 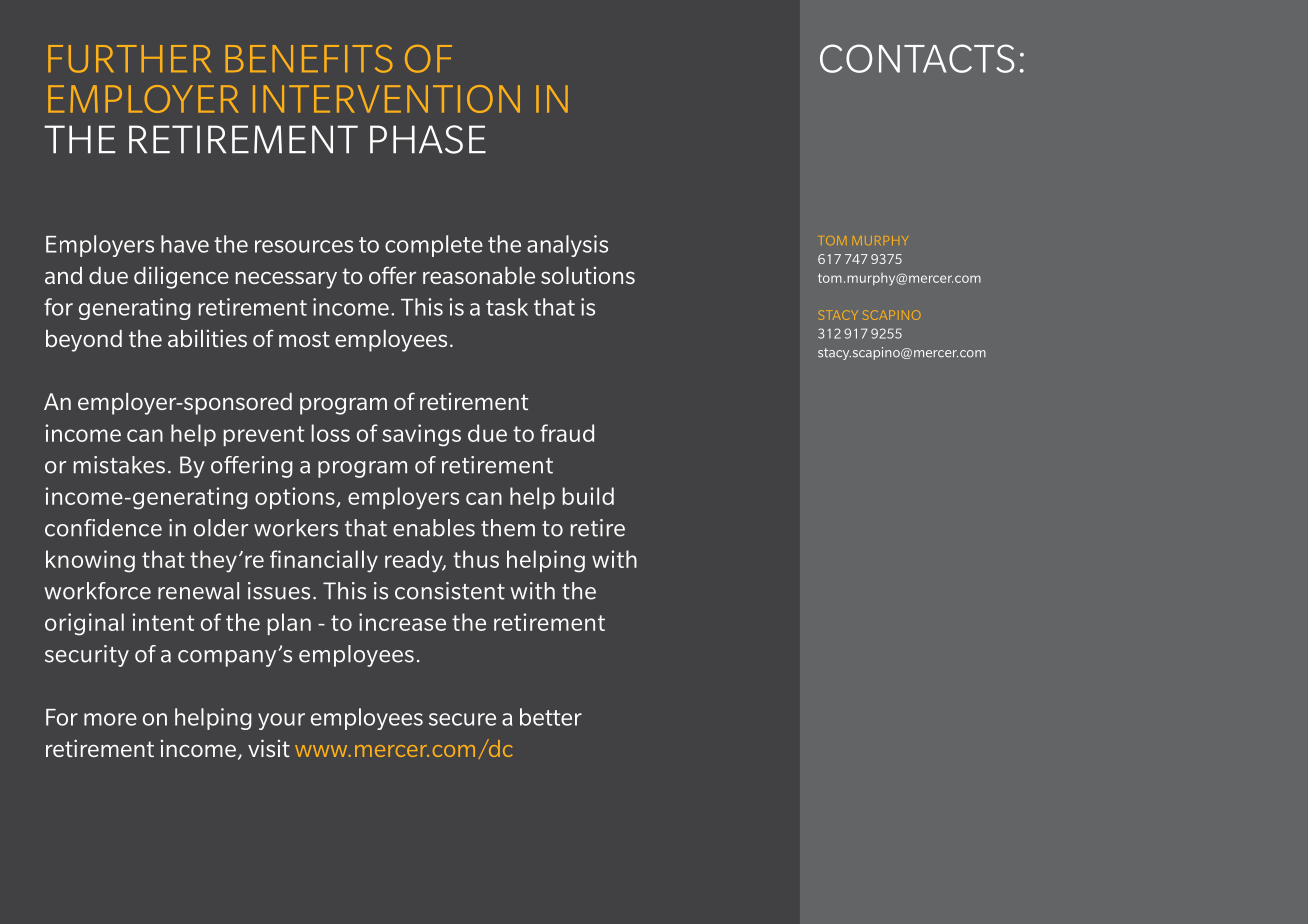 I want to click on intervention, so click(x=386, y=99).
